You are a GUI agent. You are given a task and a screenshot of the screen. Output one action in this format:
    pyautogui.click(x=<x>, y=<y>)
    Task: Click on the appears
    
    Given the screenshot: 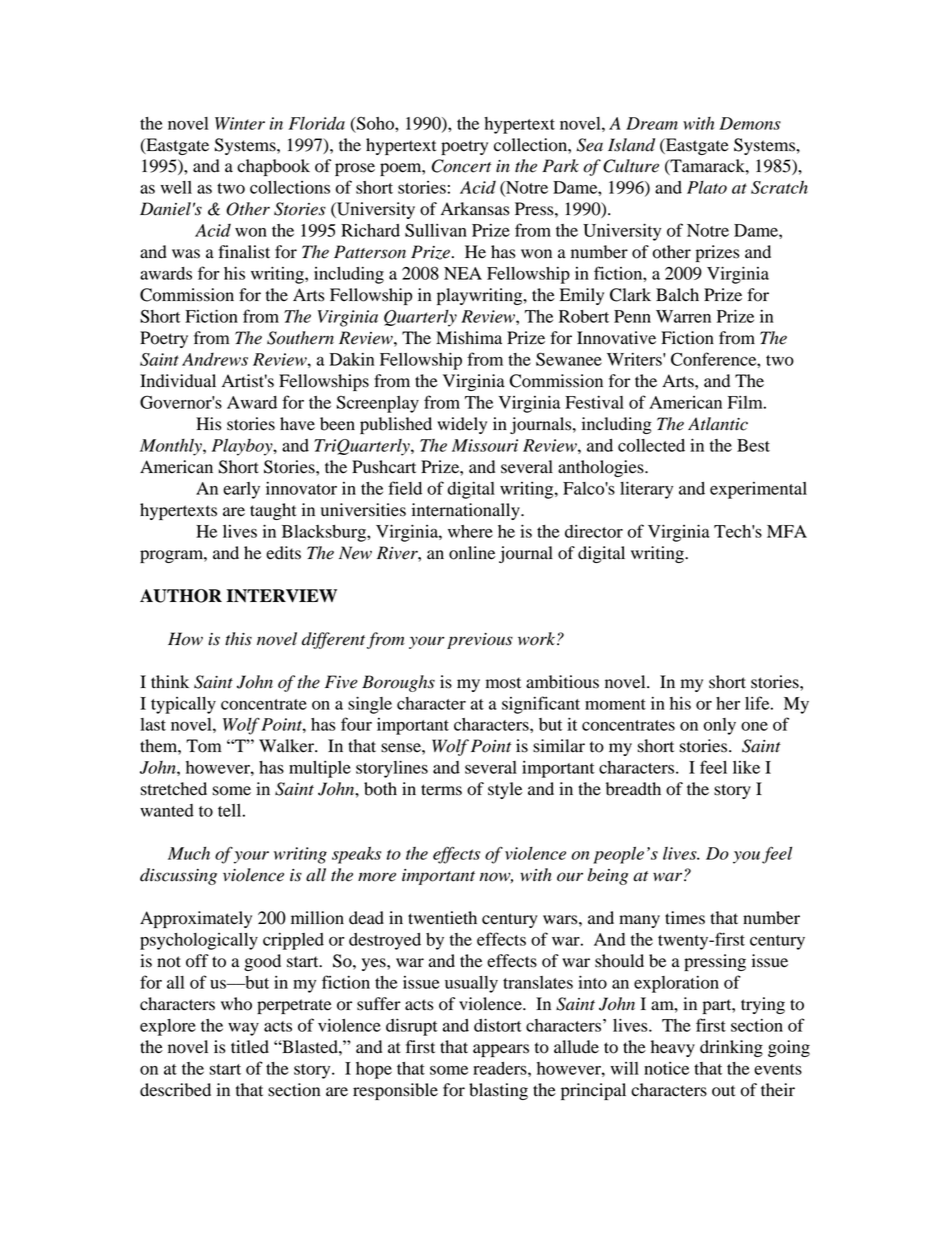 What is the action you would take?
    pyautogui.click(x=501, y=1050)
